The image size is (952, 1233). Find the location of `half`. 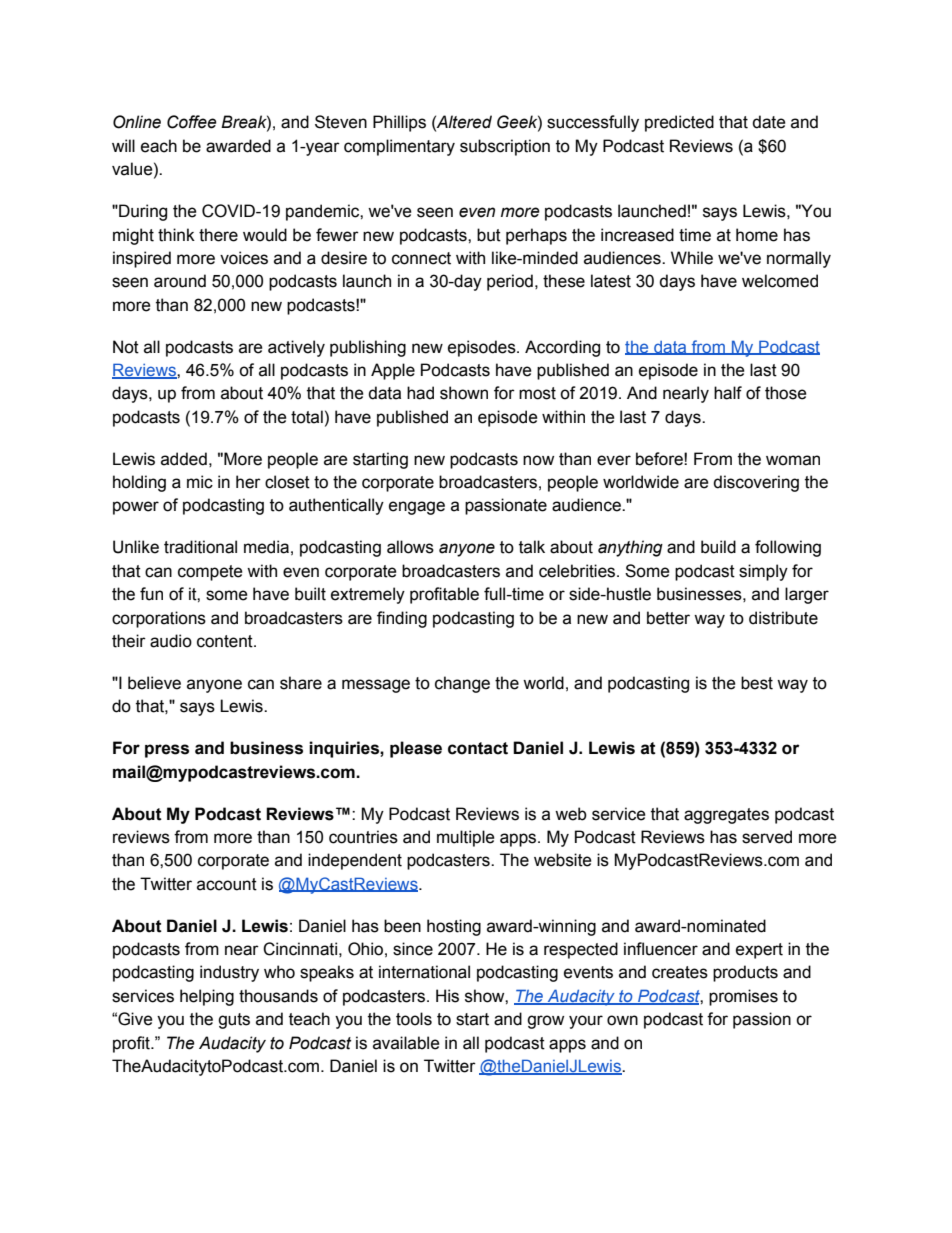

half is located at coordinates (728, 393).
